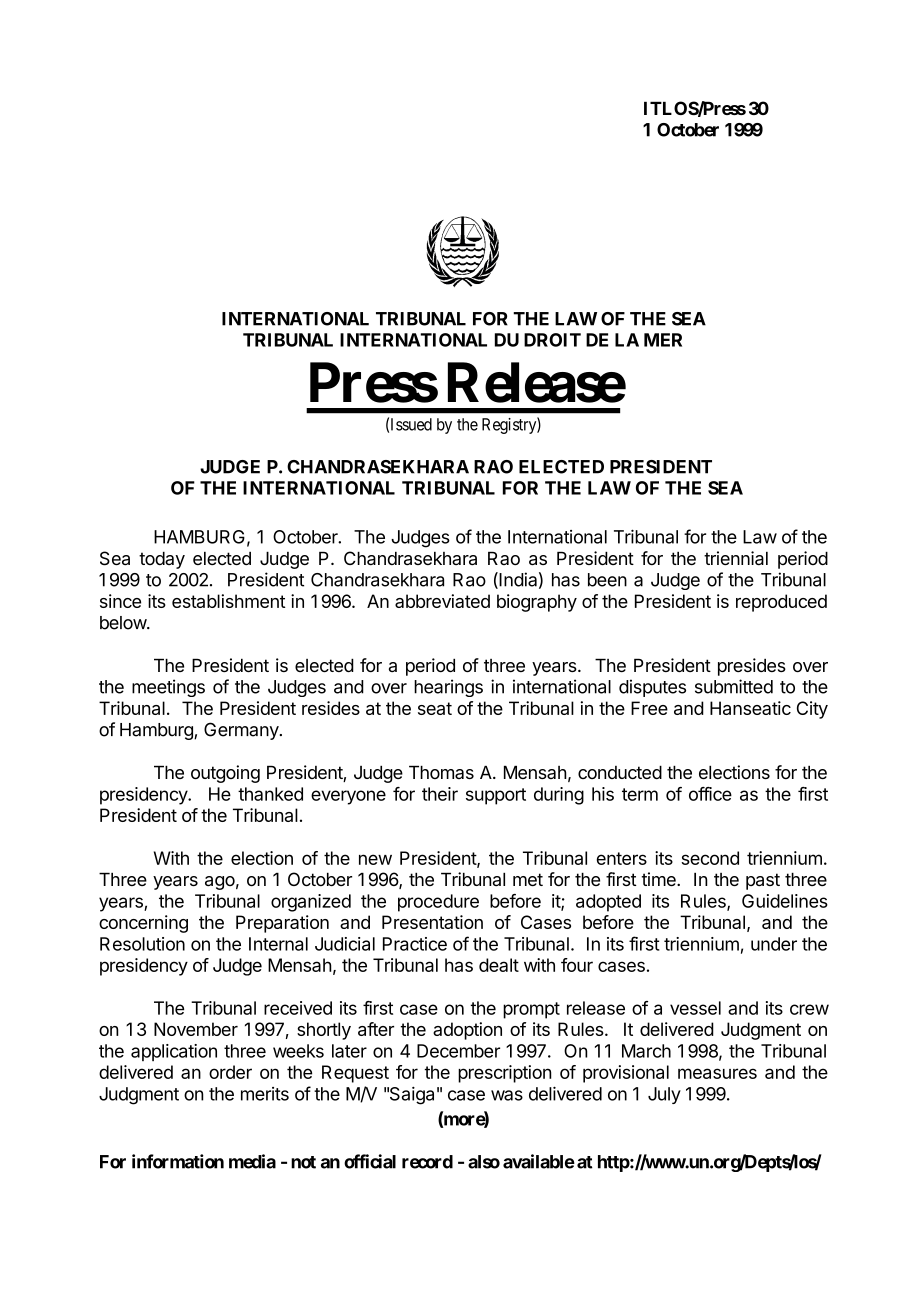  What do you see at coordinates (442, 601) in the screenshot?
I see `abbreviated` at bounding box center [442, 601].
